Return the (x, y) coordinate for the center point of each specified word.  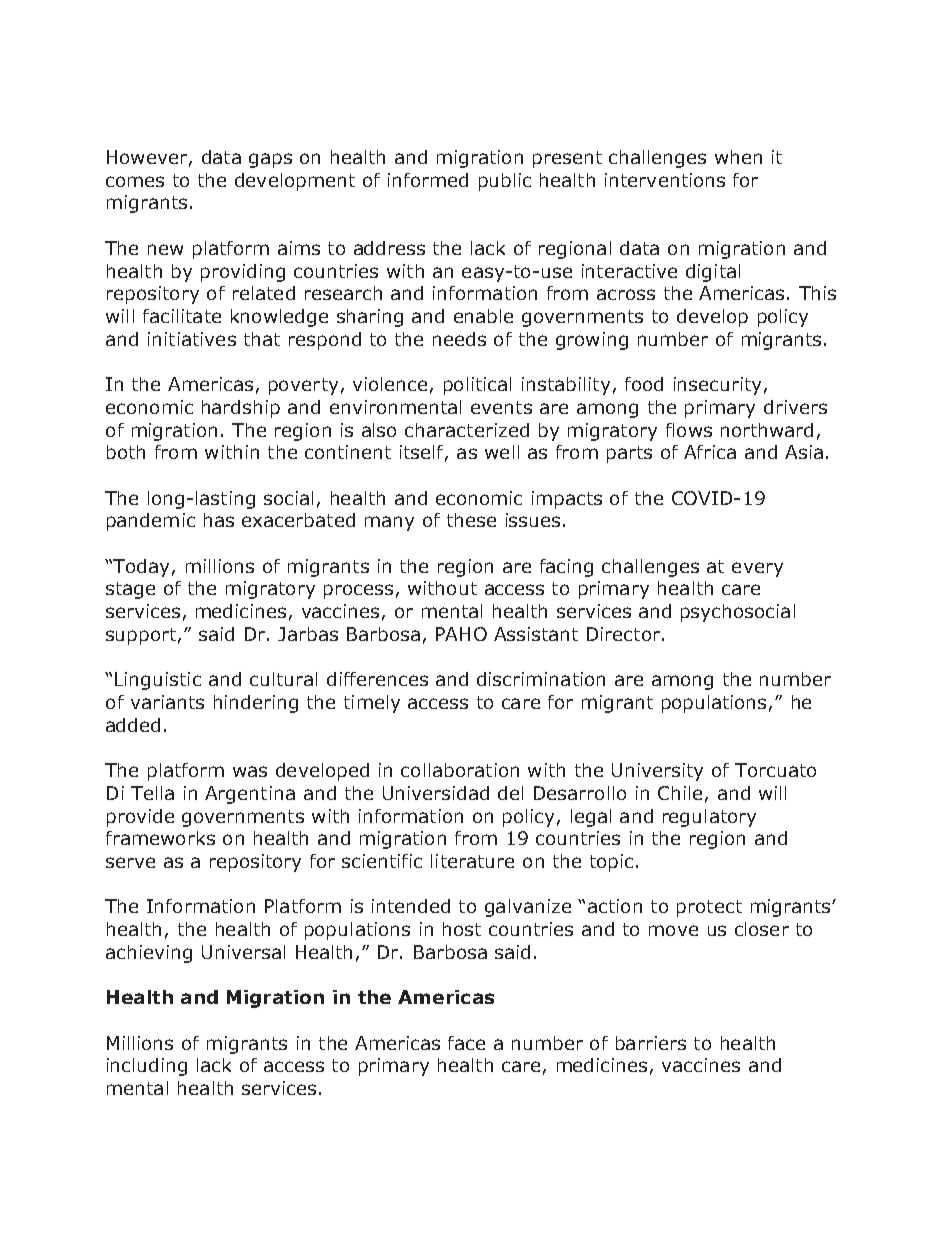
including (147, 1067)
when (738, 157)
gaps (270, 160)
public (505, 182)
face (466, 1043)
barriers (651, 1043)
